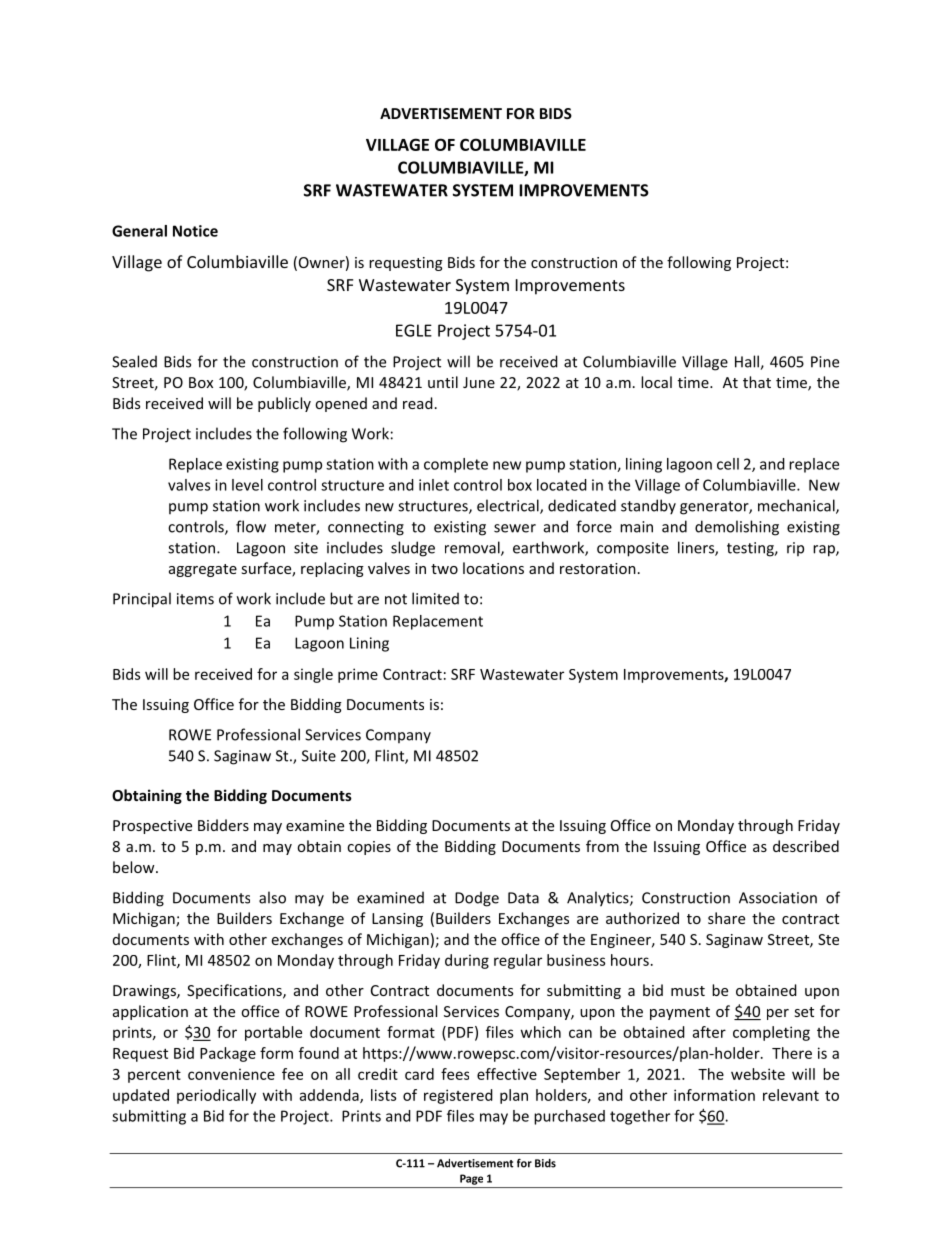 The width and height of the page is (952, 1233). What do you see at coordinates (479, 382) in the page?
I see `June` at bounding box center [479, 382].
